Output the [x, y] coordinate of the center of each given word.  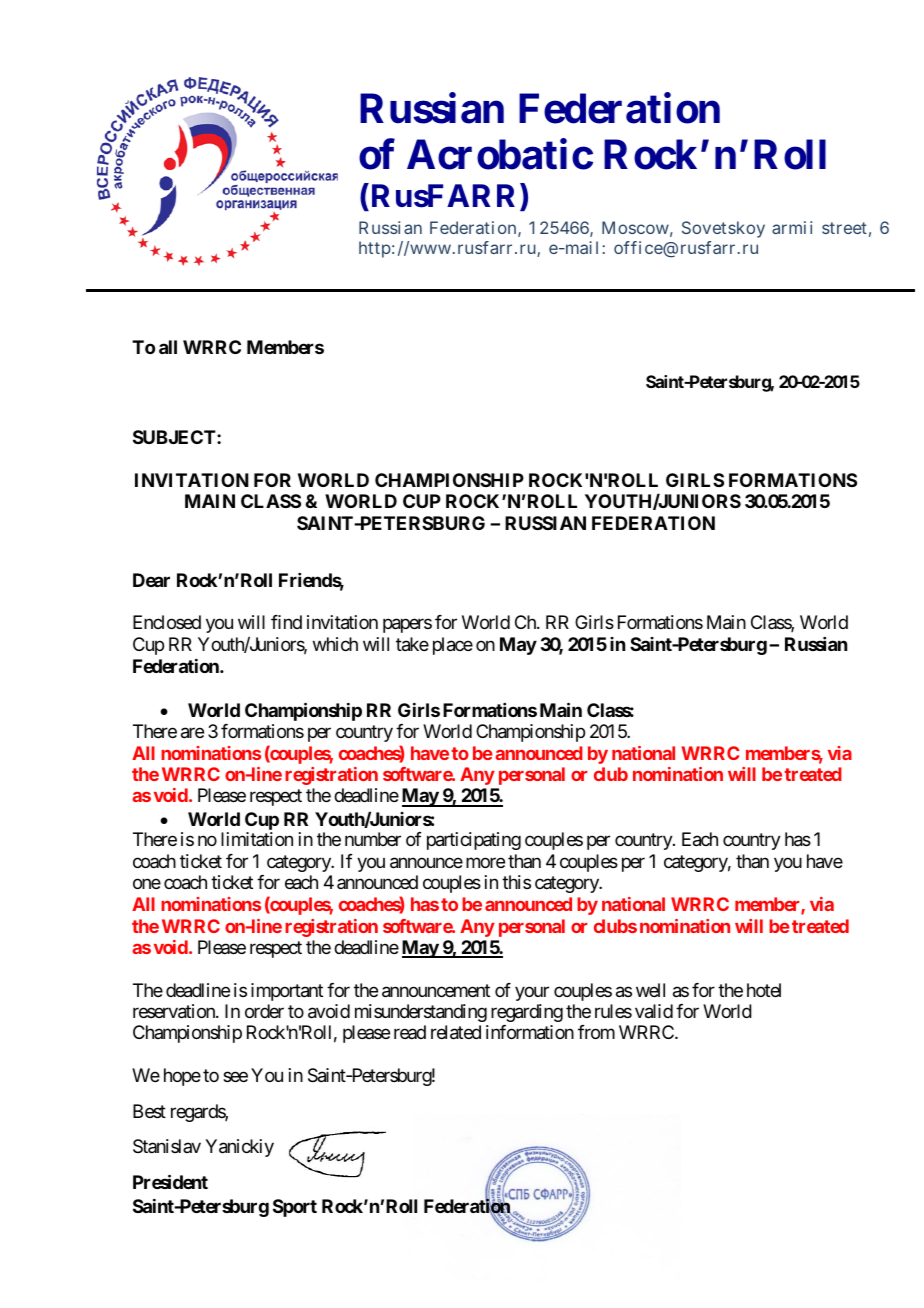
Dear [151, 580]
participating [474, 841]
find [286, 622]
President [170, 1182]
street [844, 228]
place [453, 646]
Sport [295, 1208]
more [485, 862]
